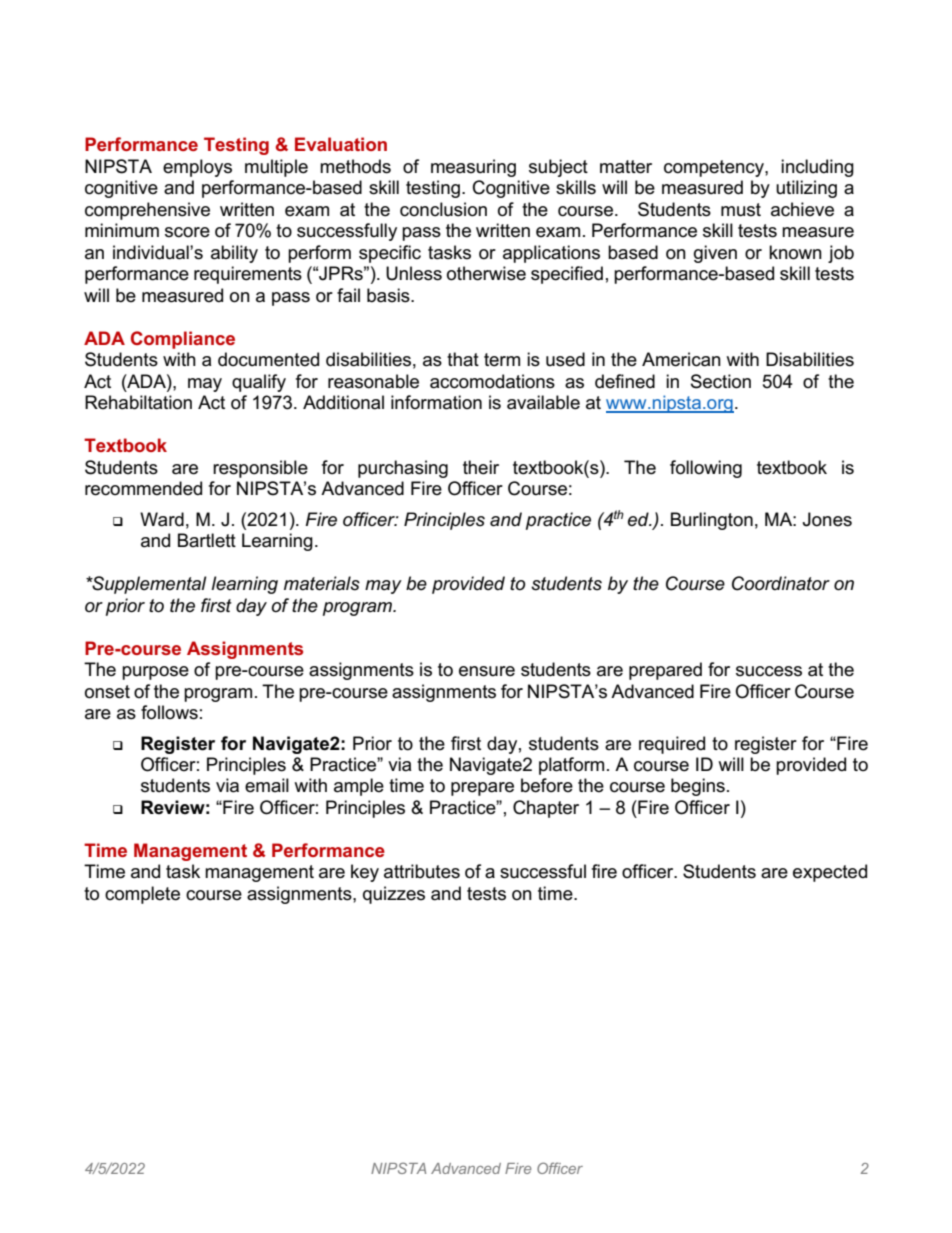  I want to click on Ward, so click(162, 519).
